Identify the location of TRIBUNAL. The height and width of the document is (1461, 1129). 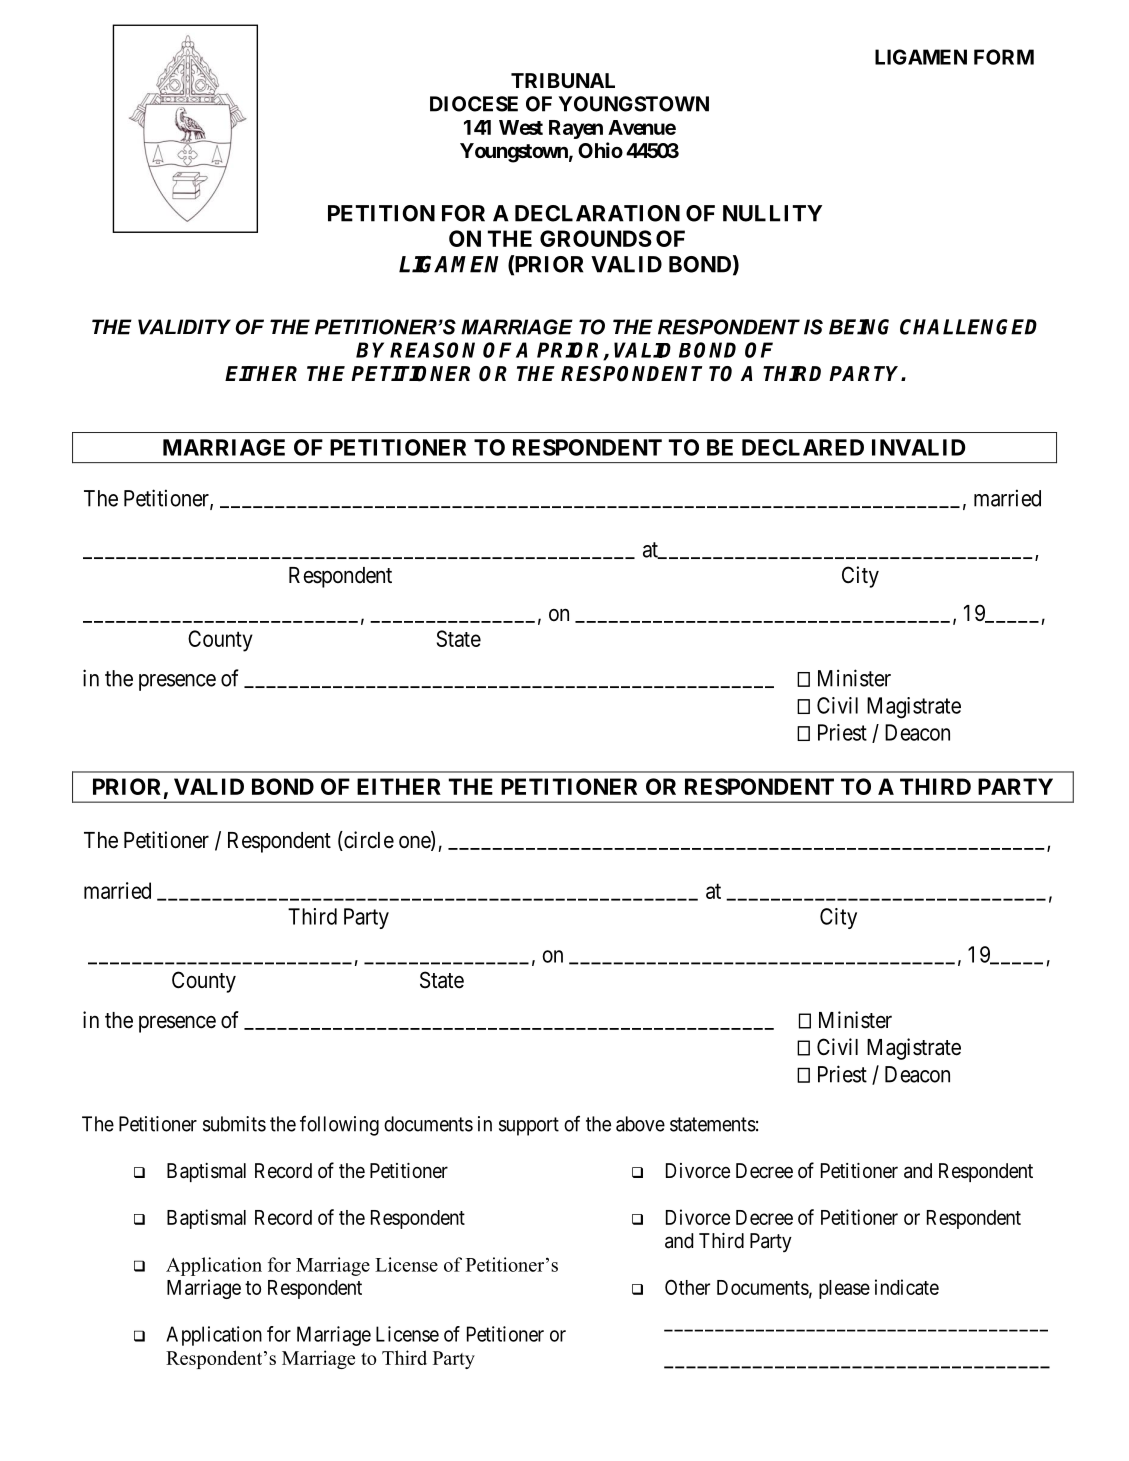
(563, 80).
